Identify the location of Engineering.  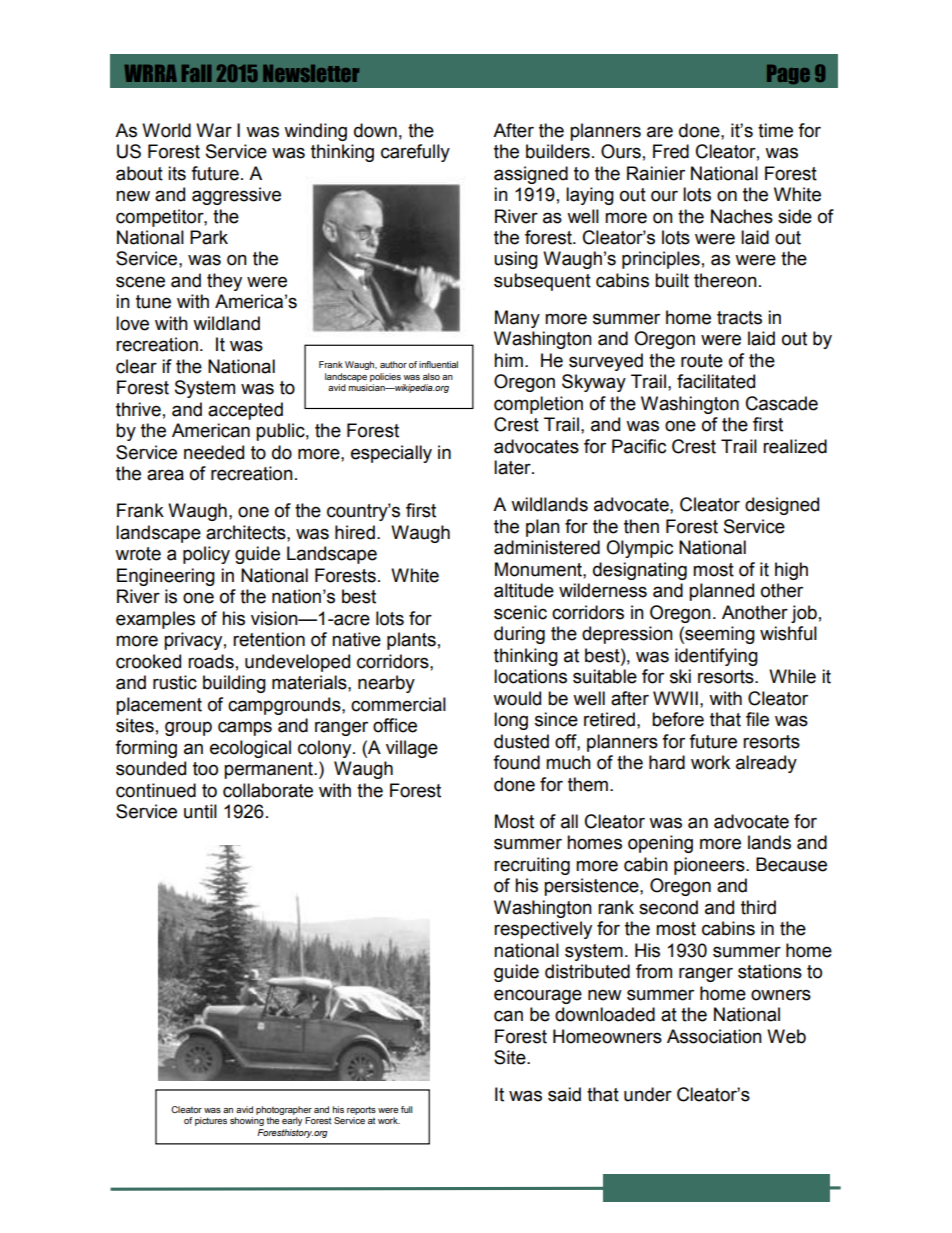
(166, 577).
